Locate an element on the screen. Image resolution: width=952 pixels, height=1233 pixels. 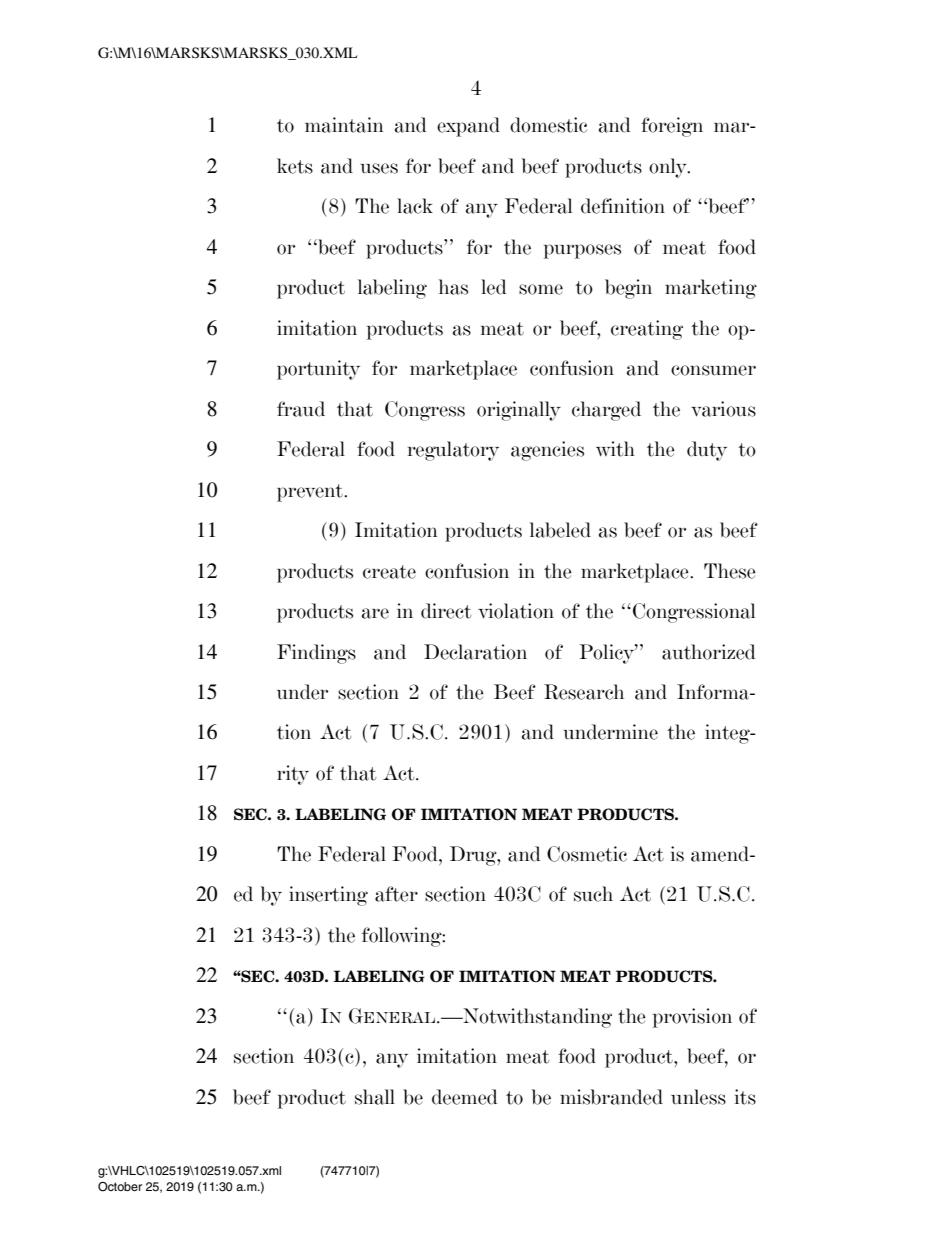
only is located at coordinates (669, 168).
